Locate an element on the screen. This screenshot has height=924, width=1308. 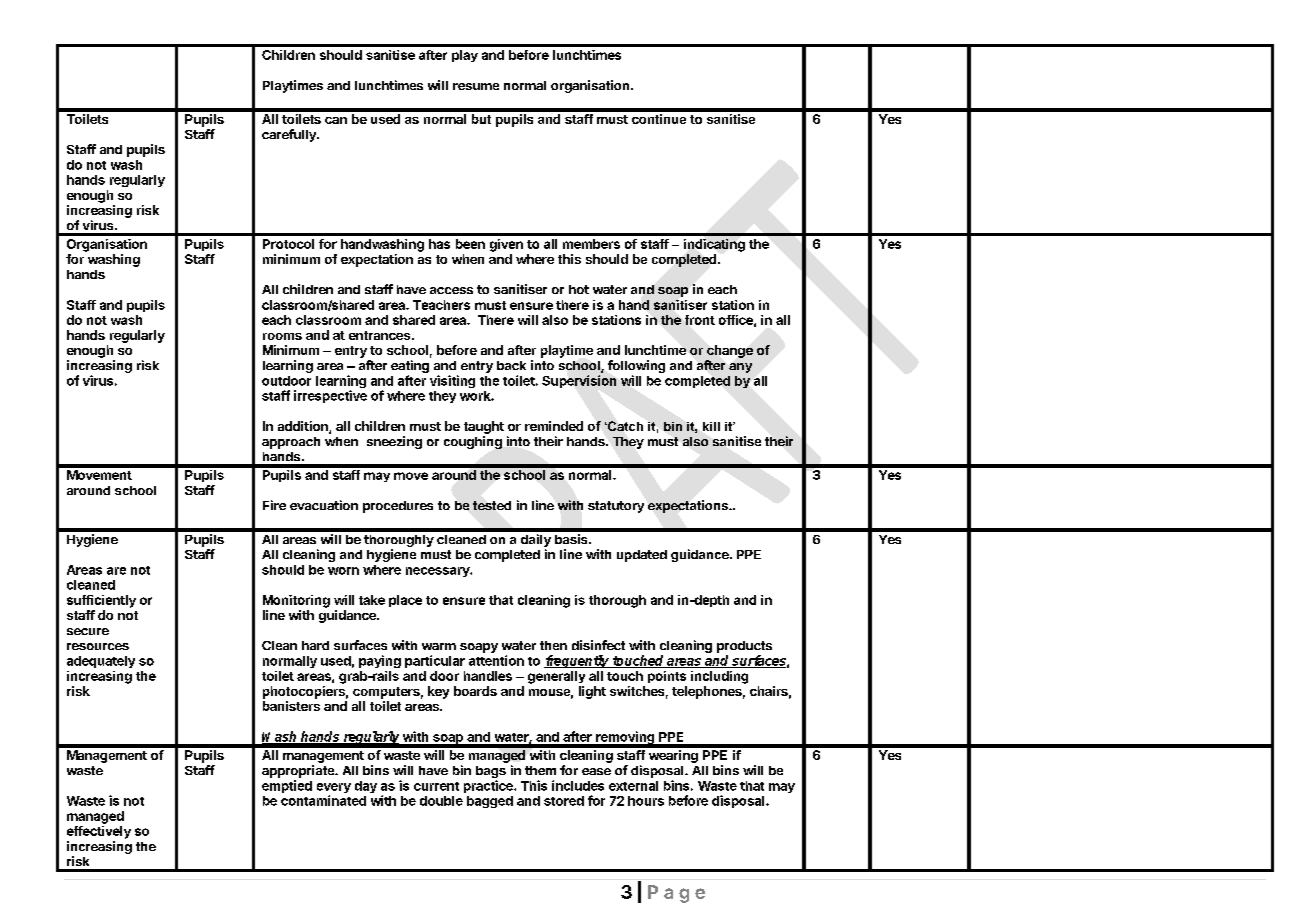
effectively is located at coordinates (99, 832).
